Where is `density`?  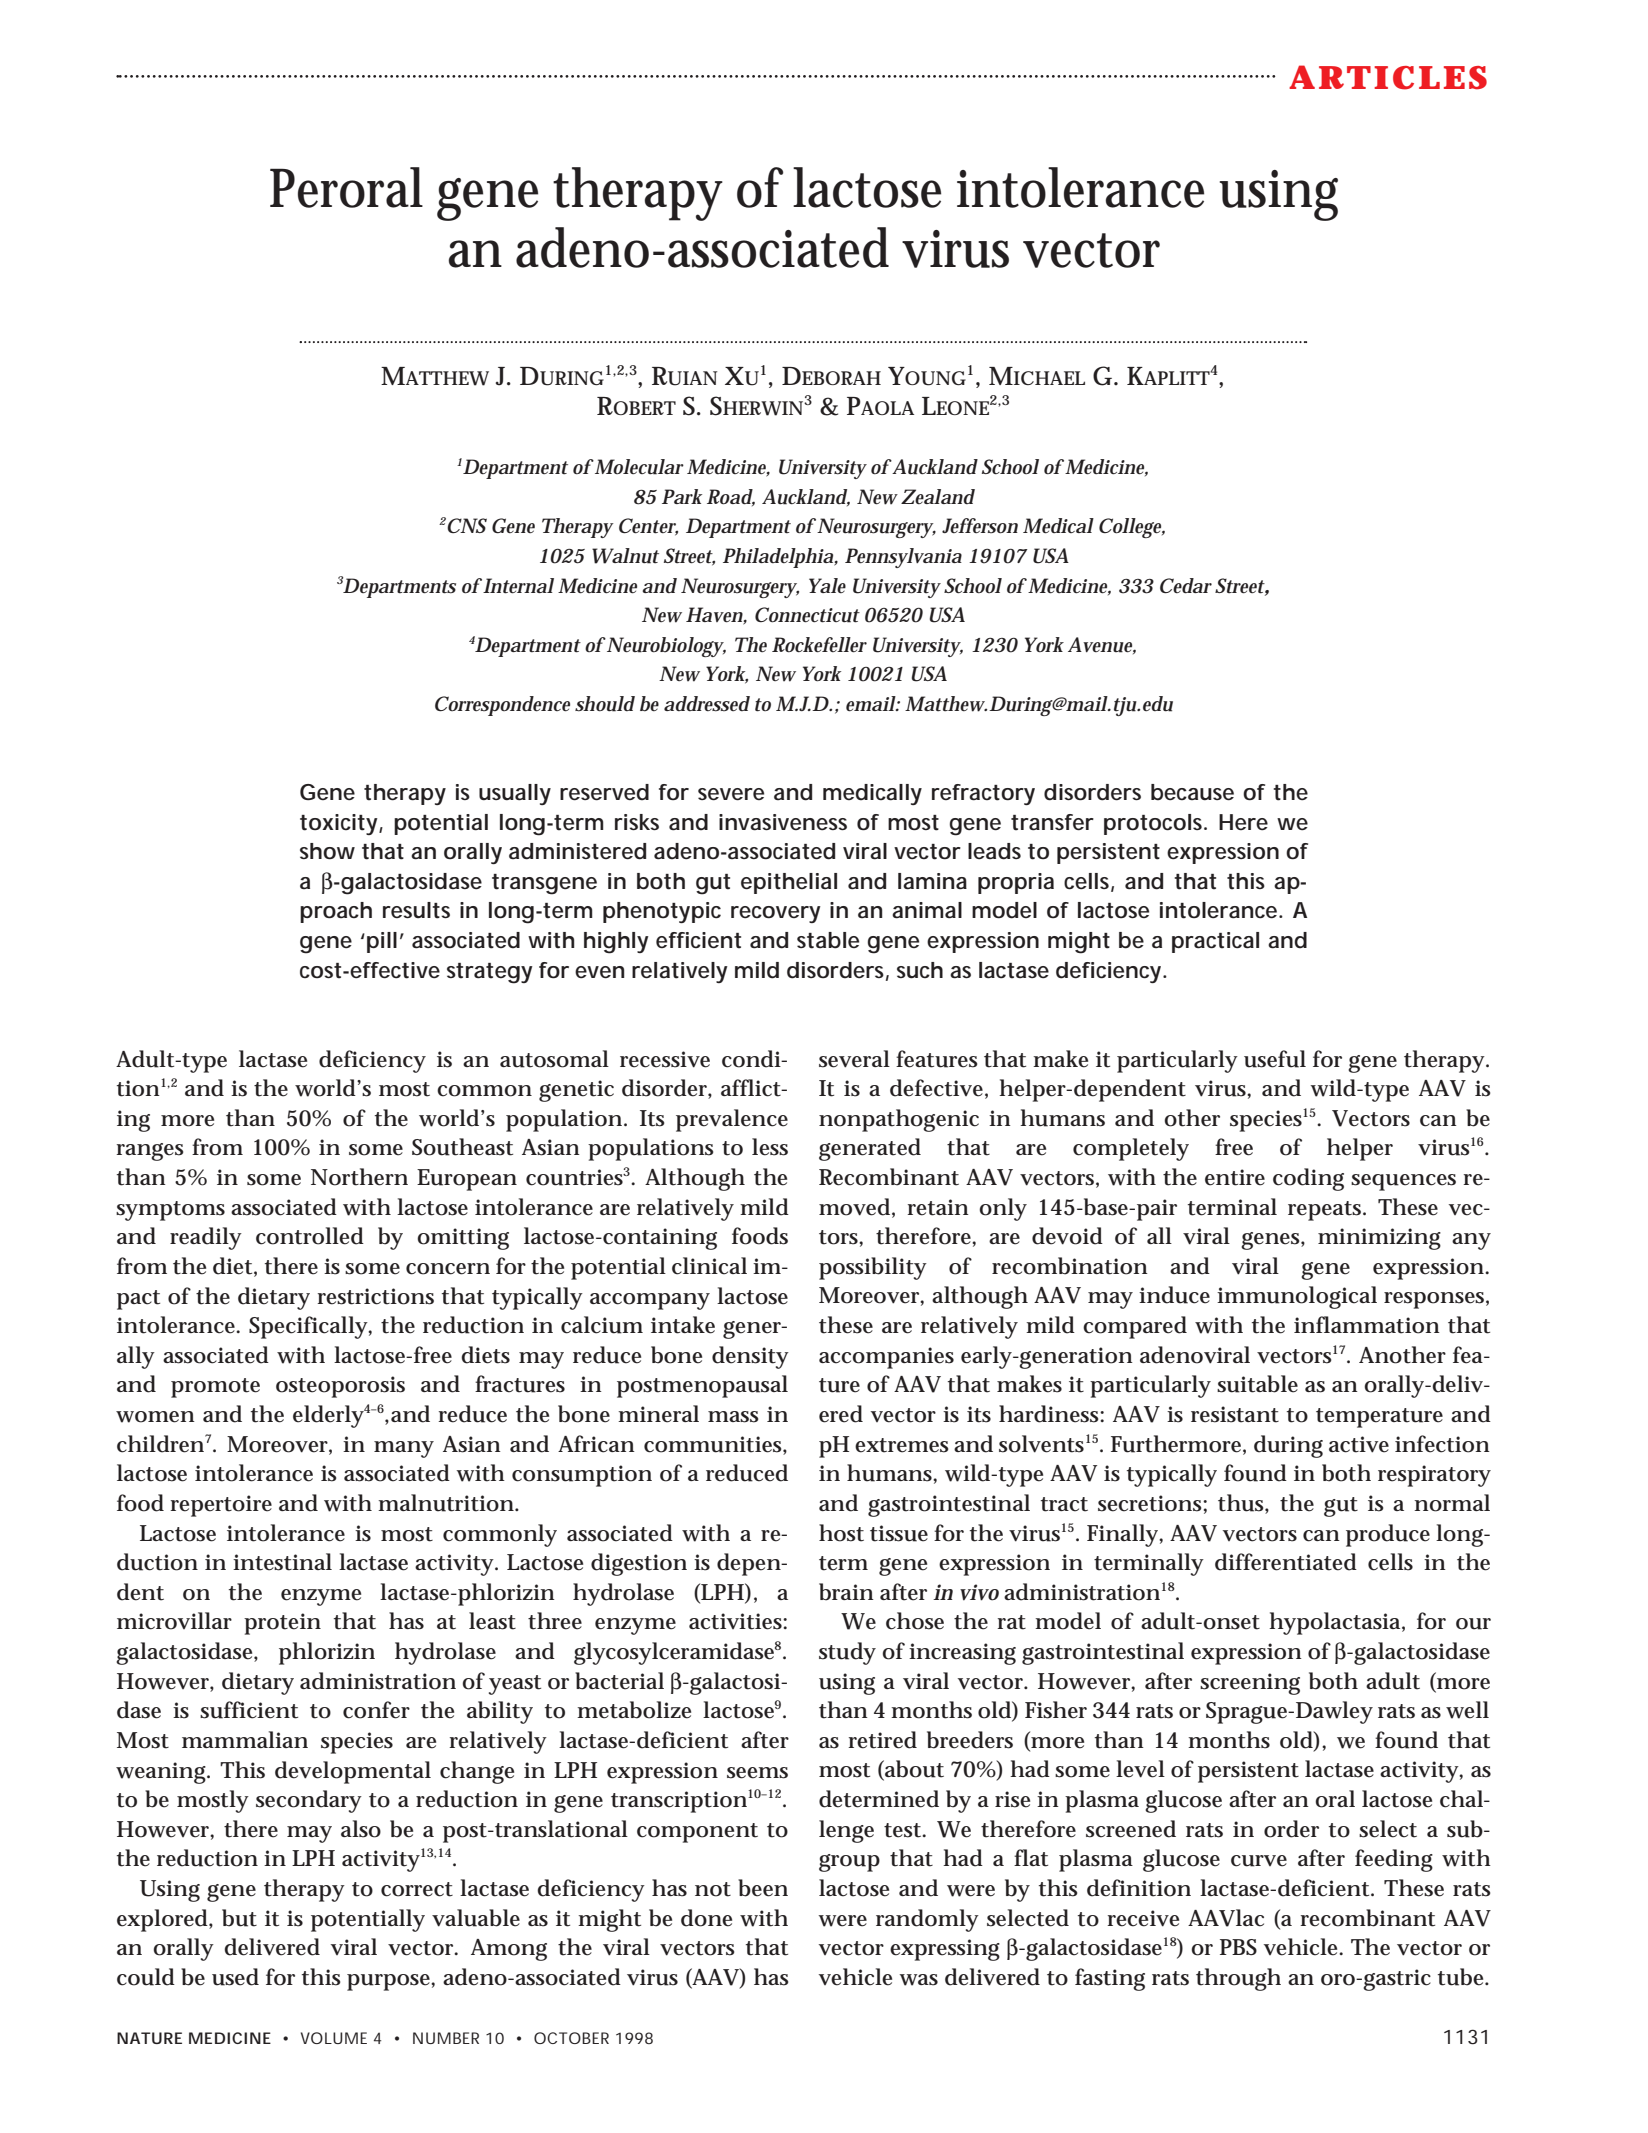
density is located at coordinates (750, 1357).
